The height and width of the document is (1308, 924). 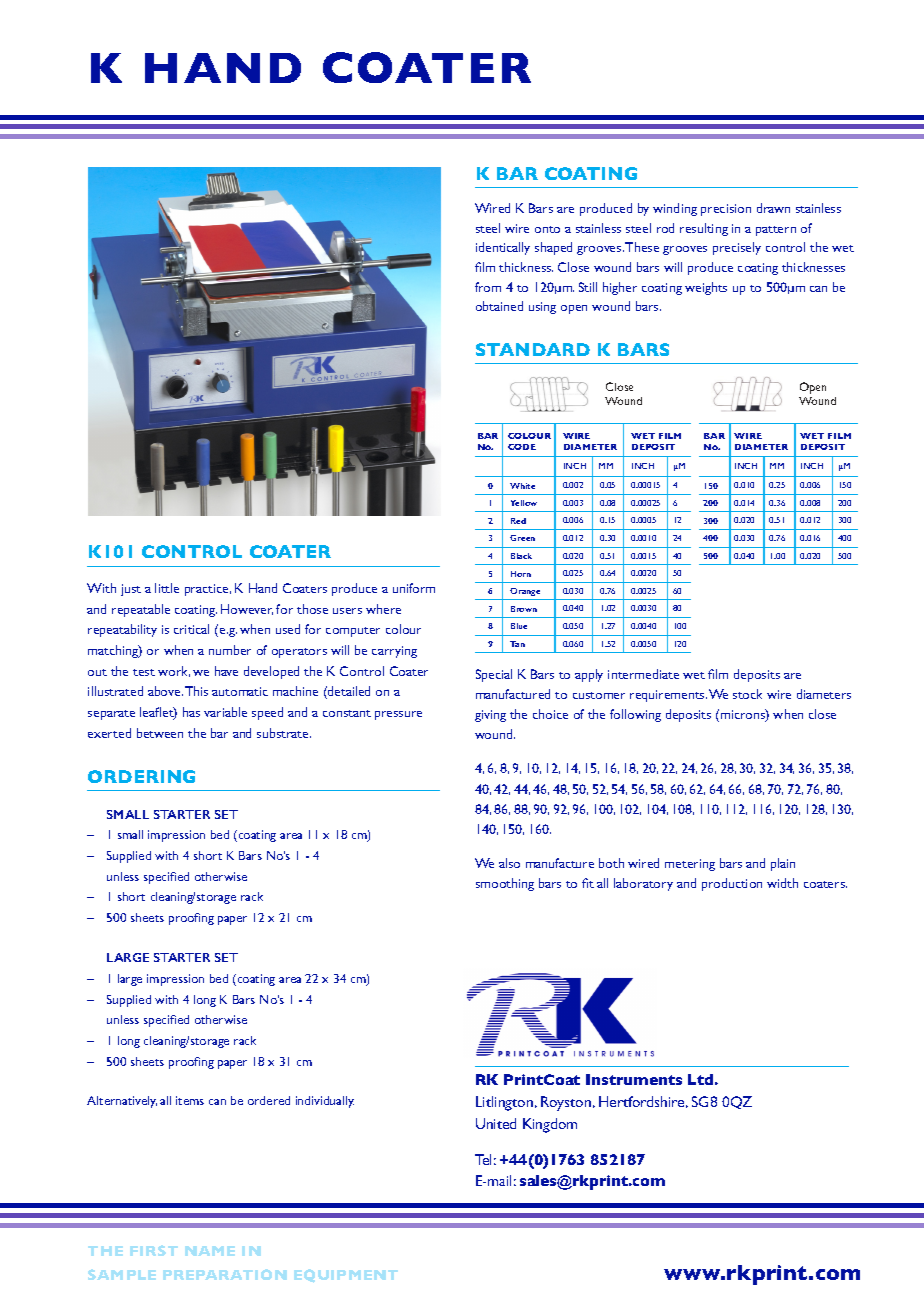 What do you see at coordinates (547, 229) in the document?
I see `onto` at bounding box center [547, 229].
